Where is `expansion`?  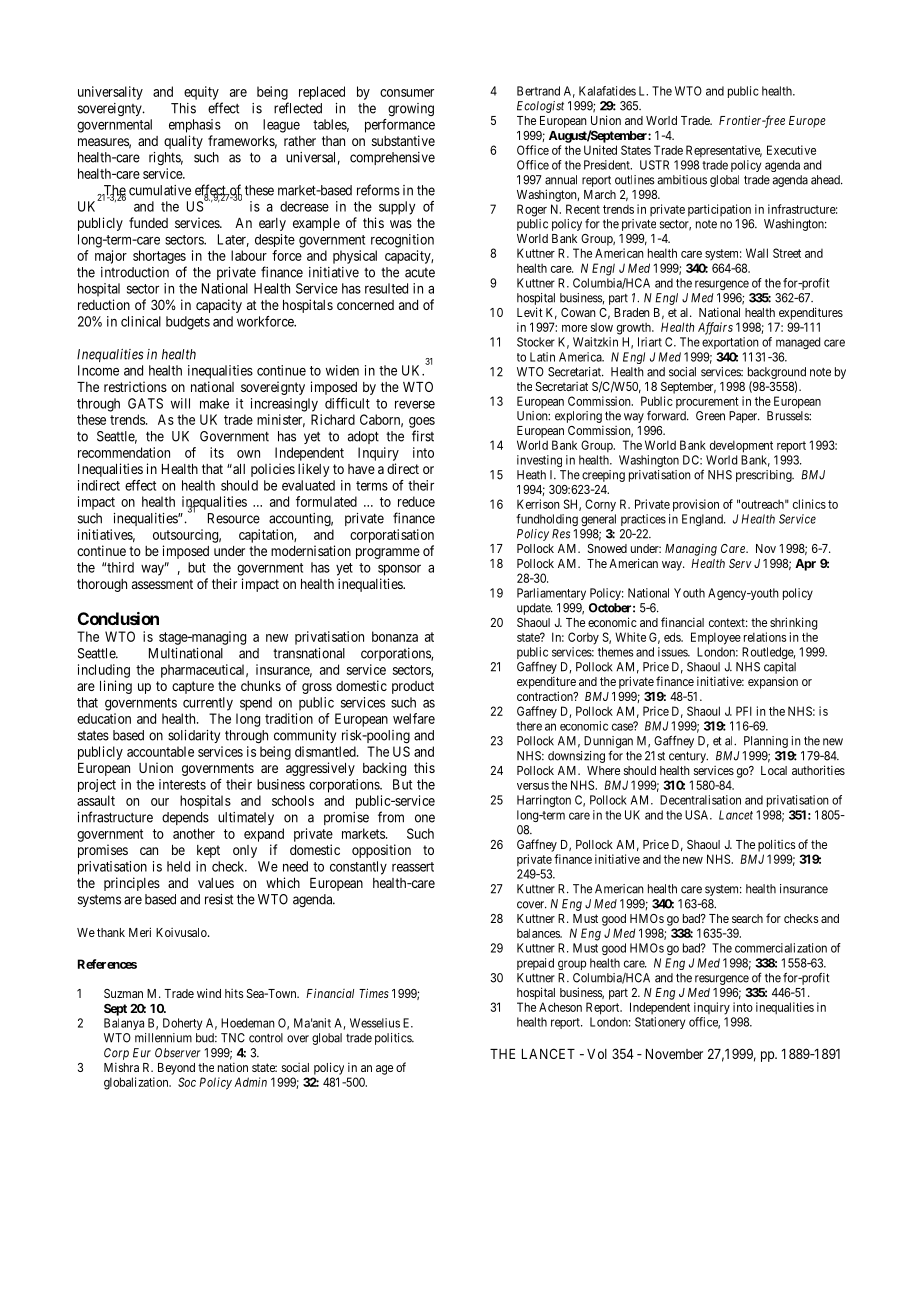
expansion is located at coordinates (773, 683).
